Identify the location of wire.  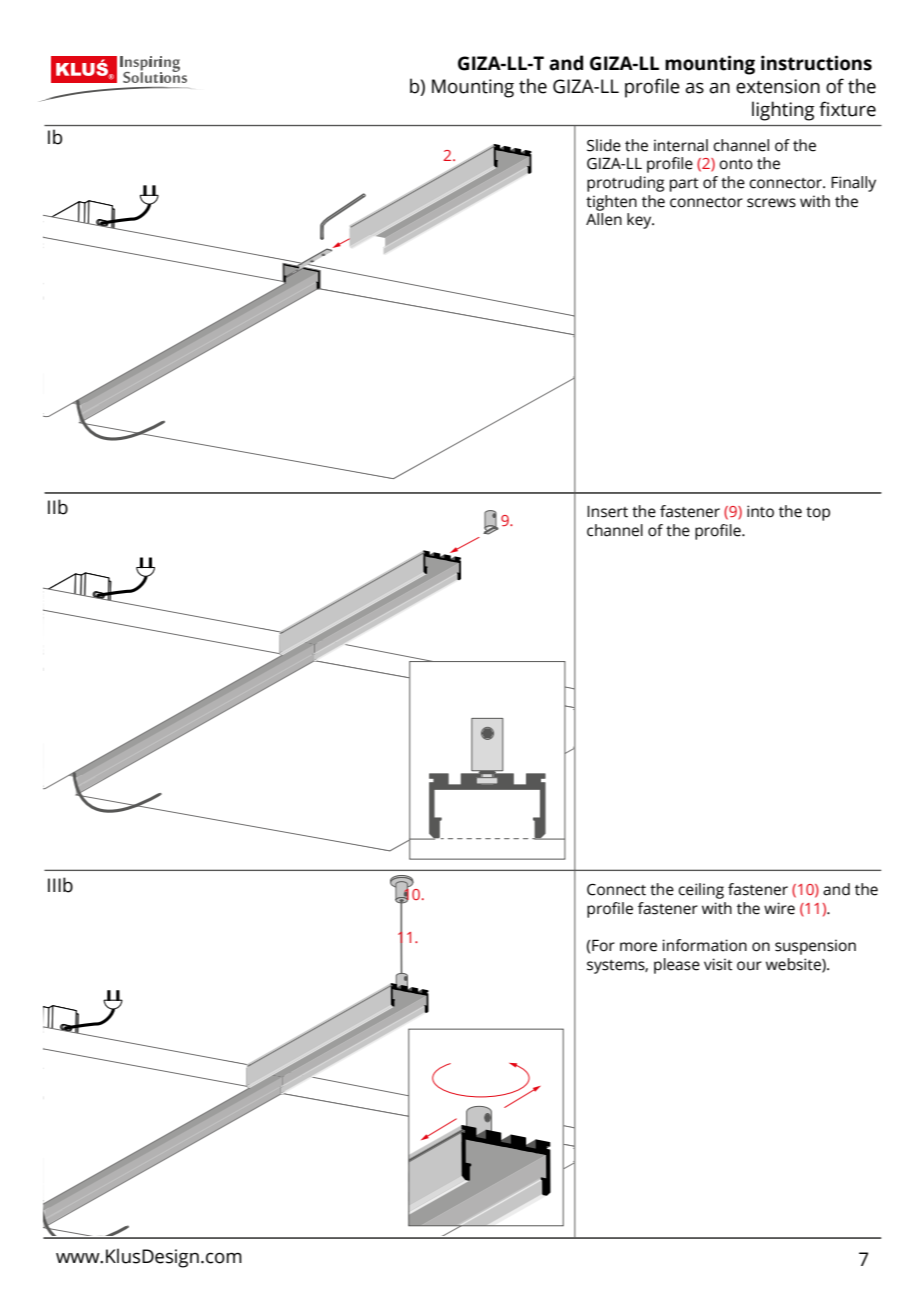
(779, 908).
